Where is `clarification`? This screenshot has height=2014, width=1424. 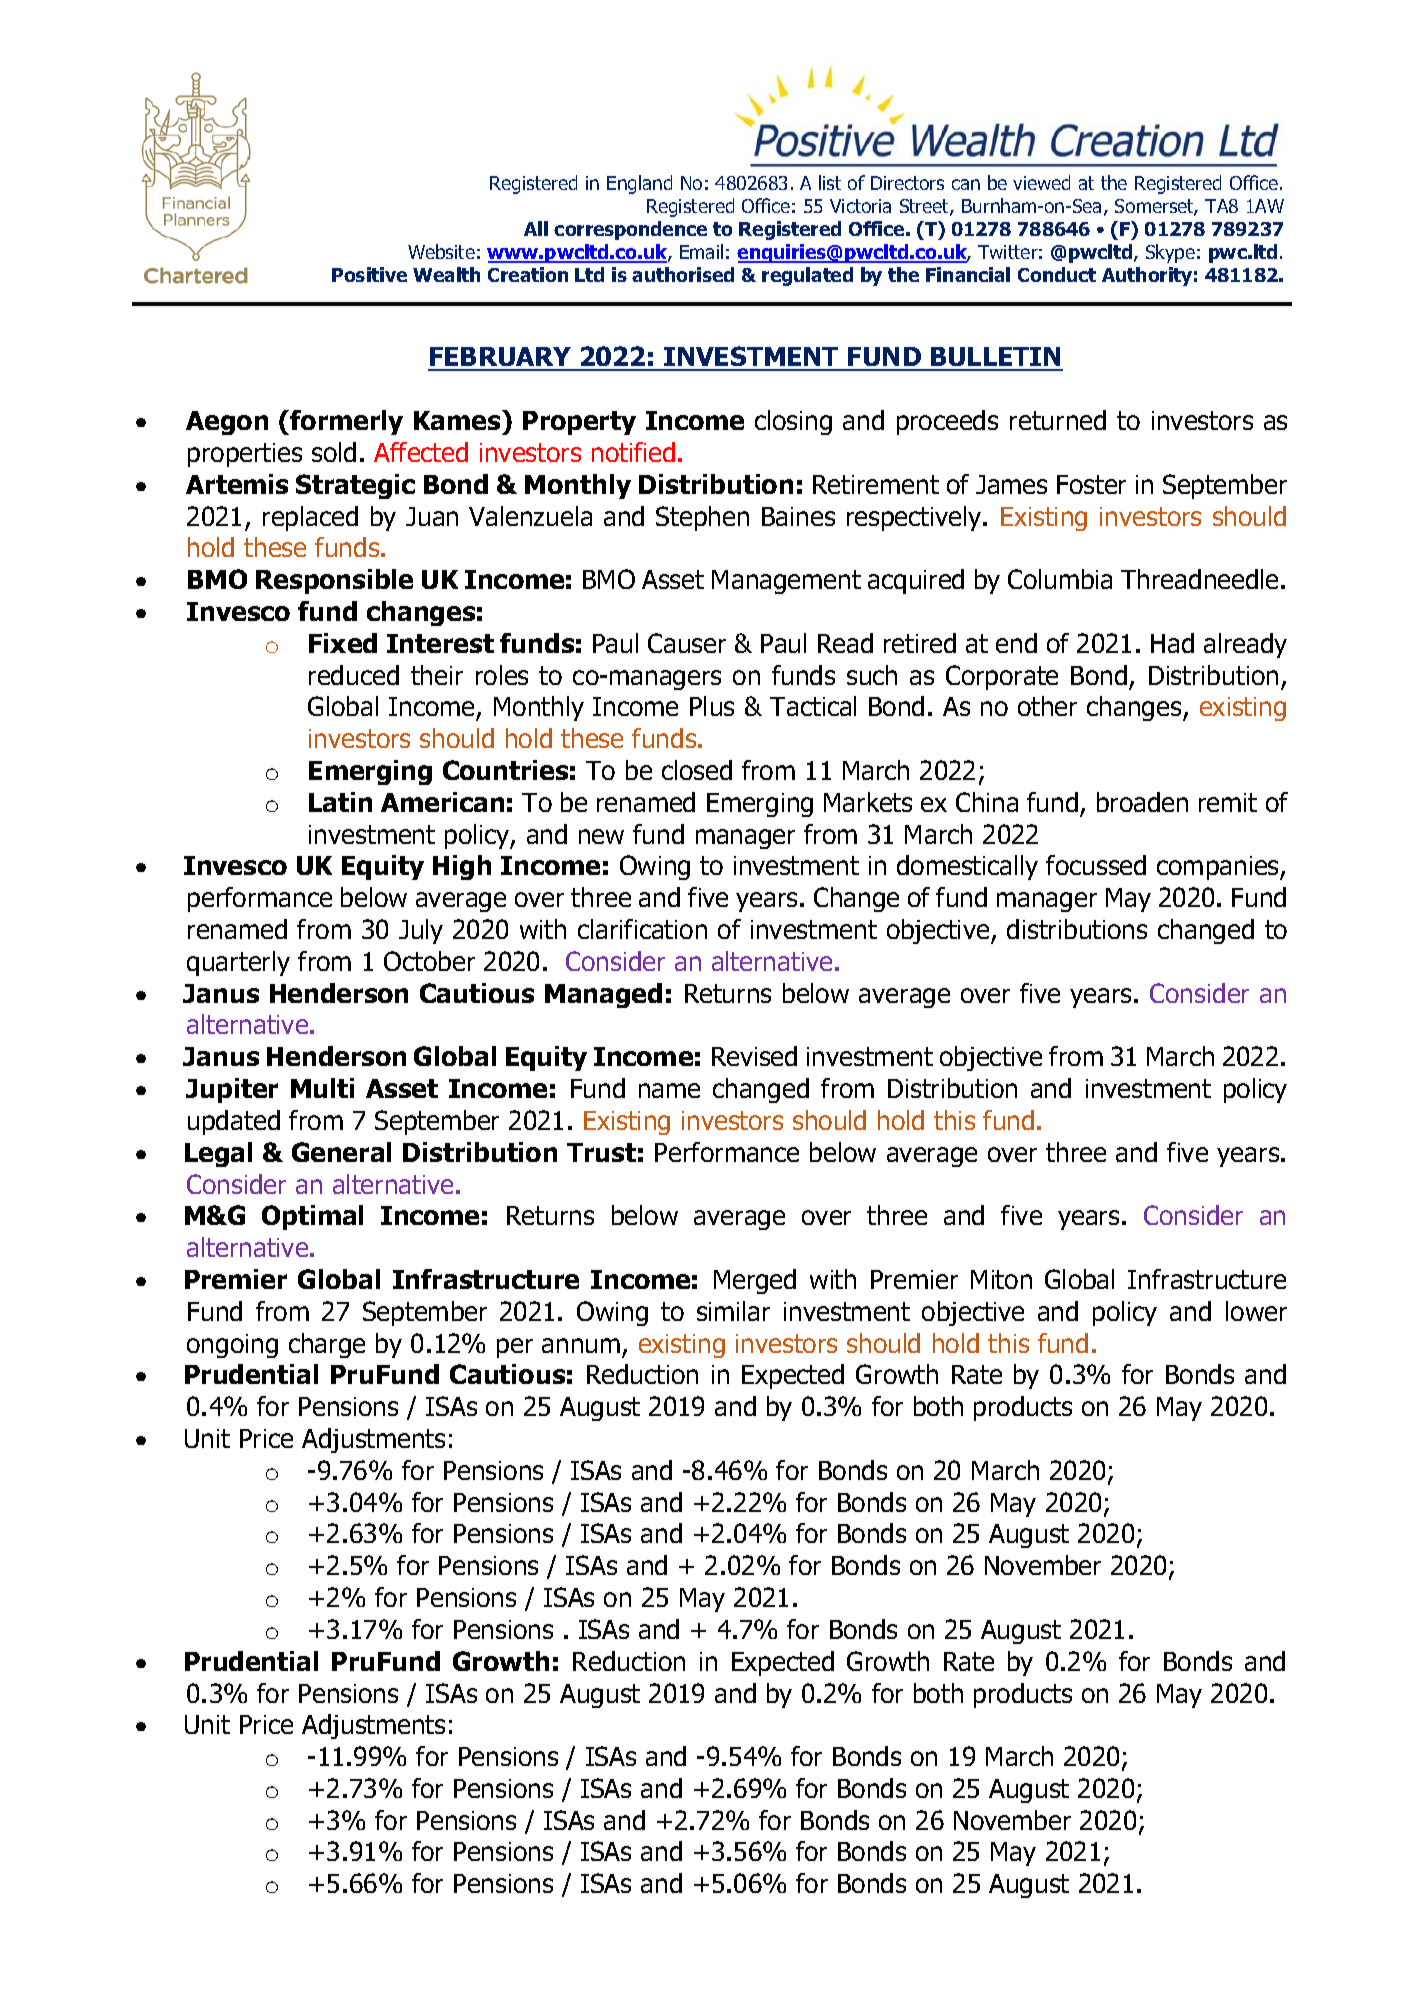 clarification is located at coordinates (642, 929).
